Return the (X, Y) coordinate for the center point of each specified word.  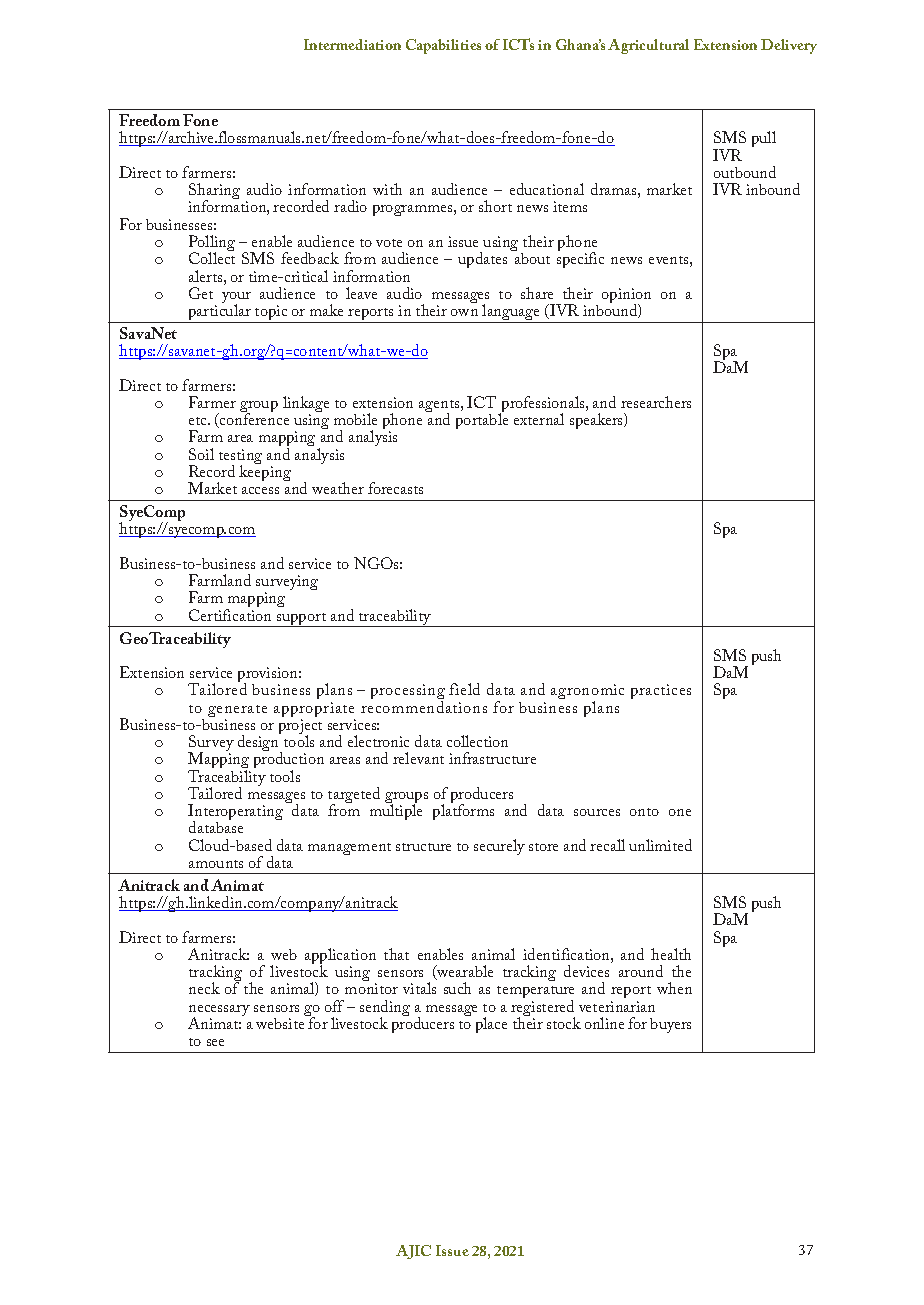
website (281, 1022)
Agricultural (648, 46)
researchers (656, 402)
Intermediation (352, 44)
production (289, 762)
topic (271, 314)
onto (644, 812)
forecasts (395, 488)
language (512, 313)
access (260, 490)
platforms (463, 811)
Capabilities (443, 46)
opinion (626, 297)
